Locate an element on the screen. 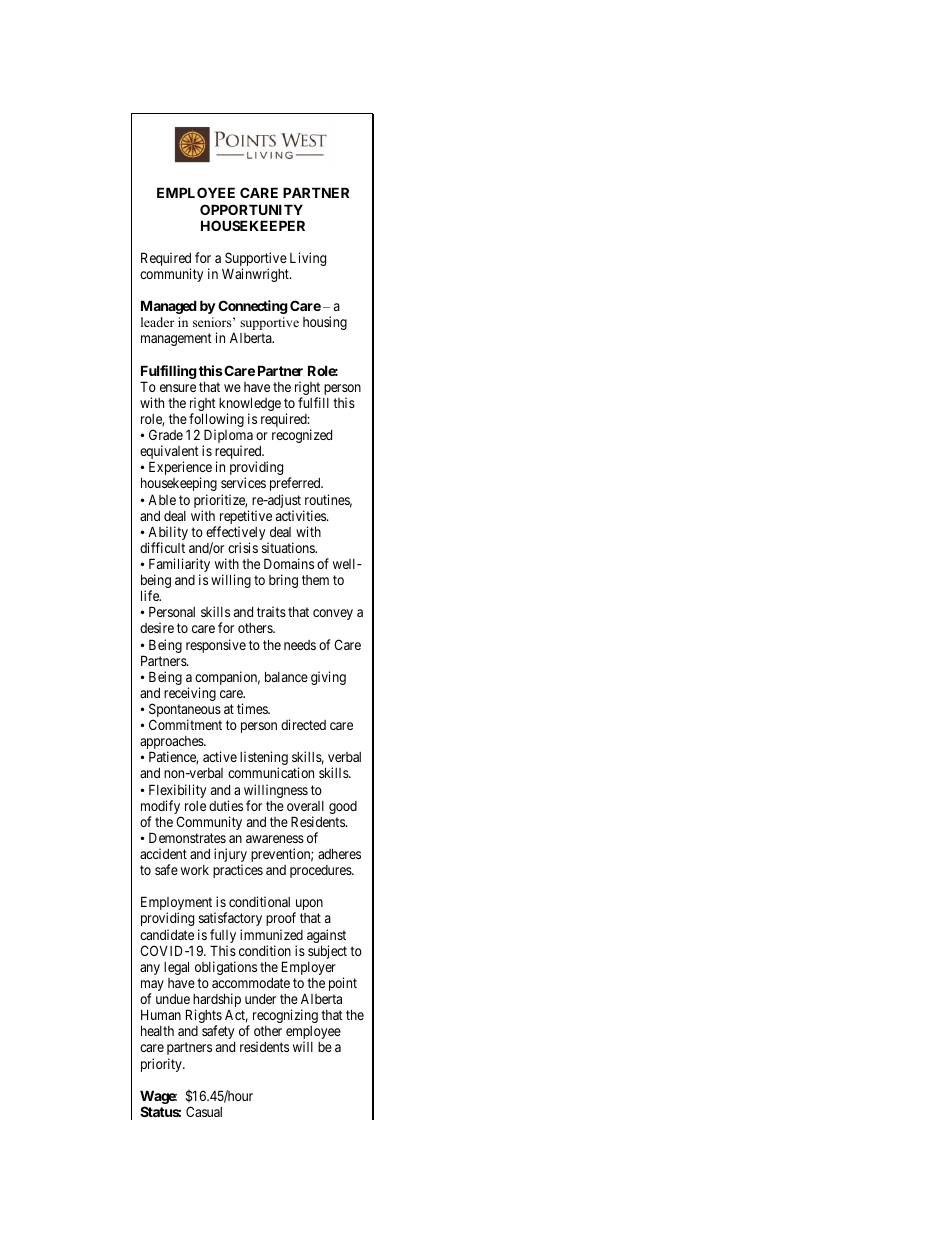  priority is located at coordinates (162, 1065).
